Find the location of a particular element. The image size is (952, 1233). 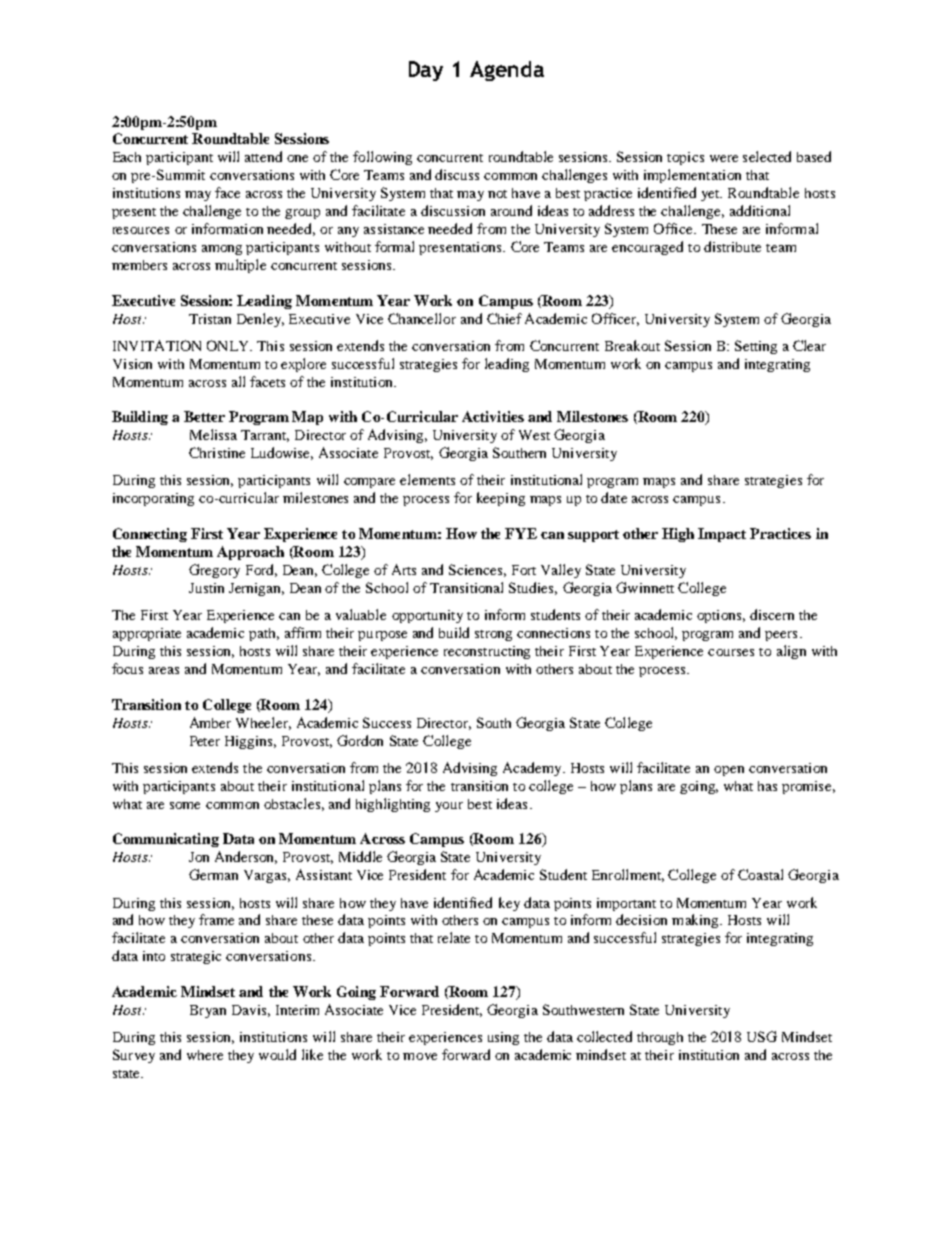

were is located at coordinates (724, 158).
